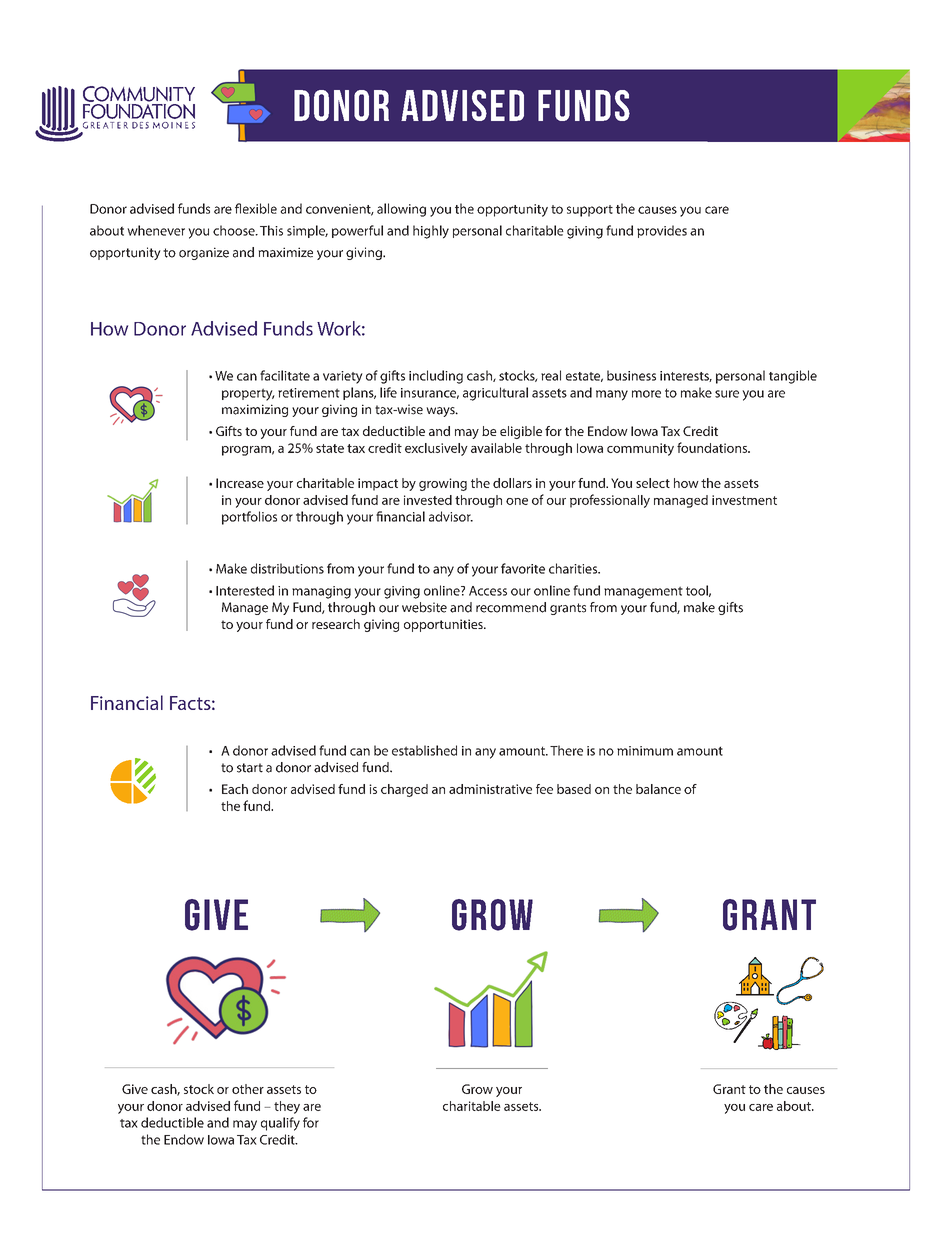 This screenshot has width=952, height=1233. What do you see at coordinates (240, 483) in the screenshot?
I see `Increase` at bounding box center [240, 483].
